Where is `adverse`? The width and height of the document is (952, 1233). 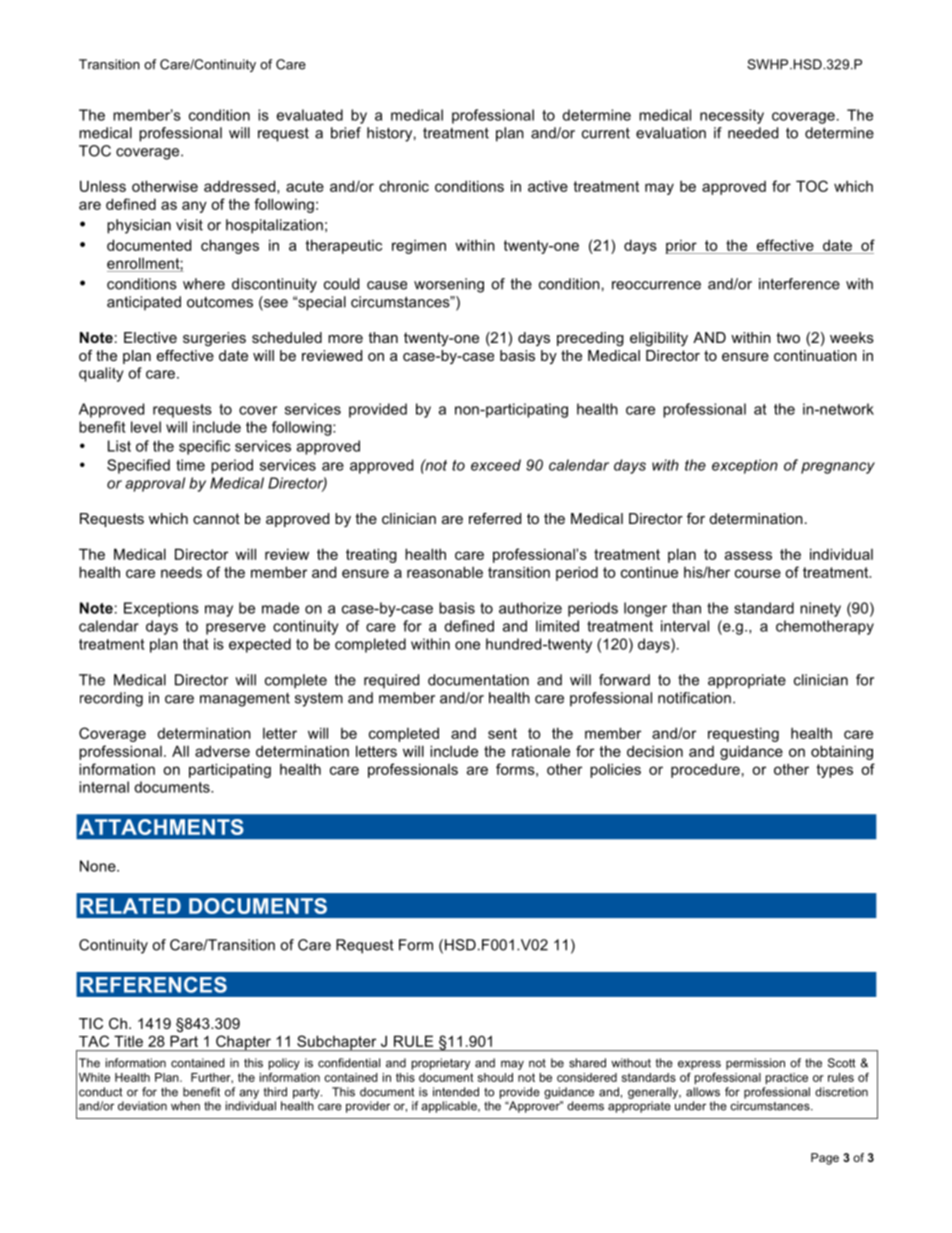
adverse is located at coordinates (222, 751).
